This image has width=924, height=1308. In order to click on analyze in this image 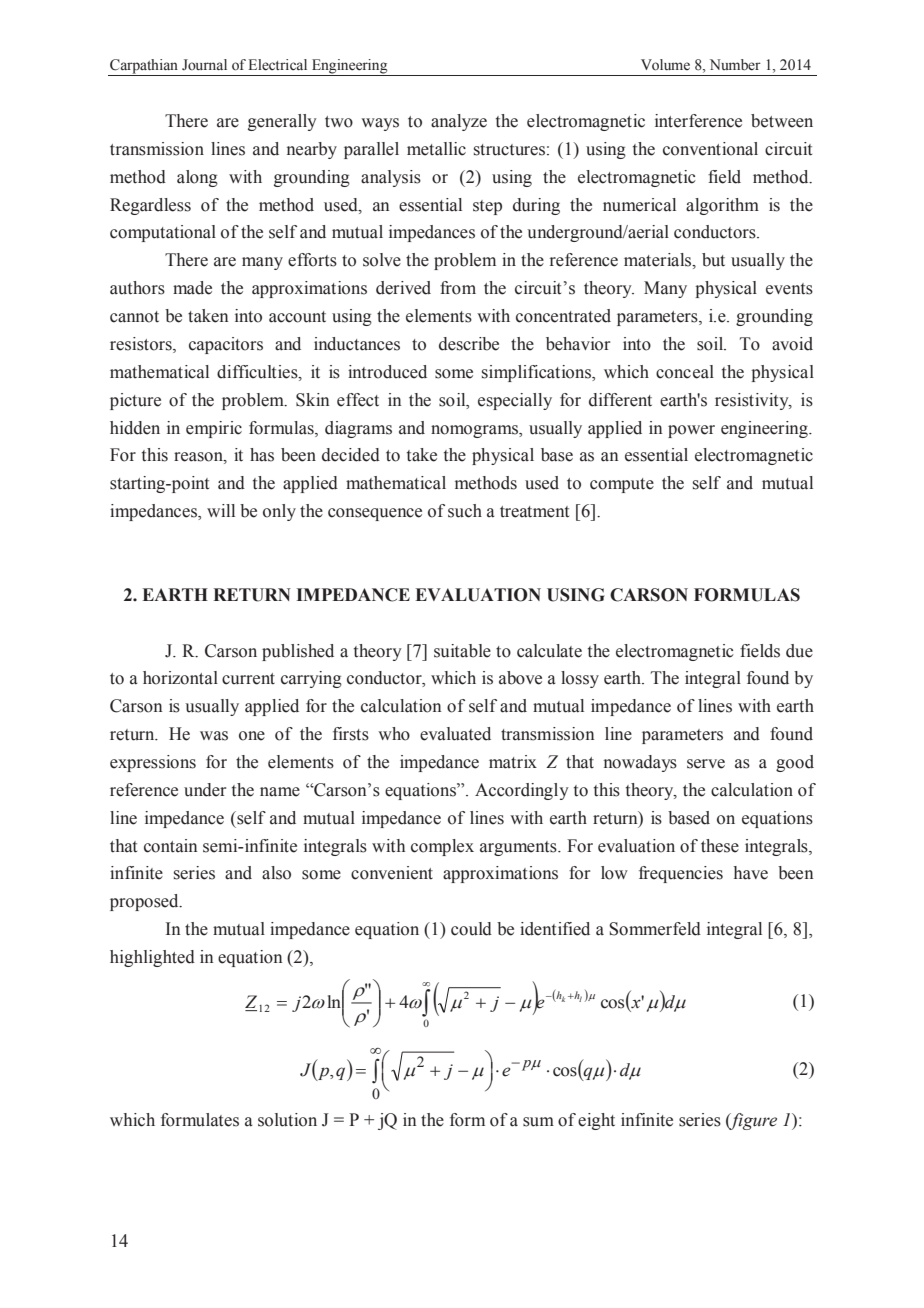, I will do `click(459, 122)`.
